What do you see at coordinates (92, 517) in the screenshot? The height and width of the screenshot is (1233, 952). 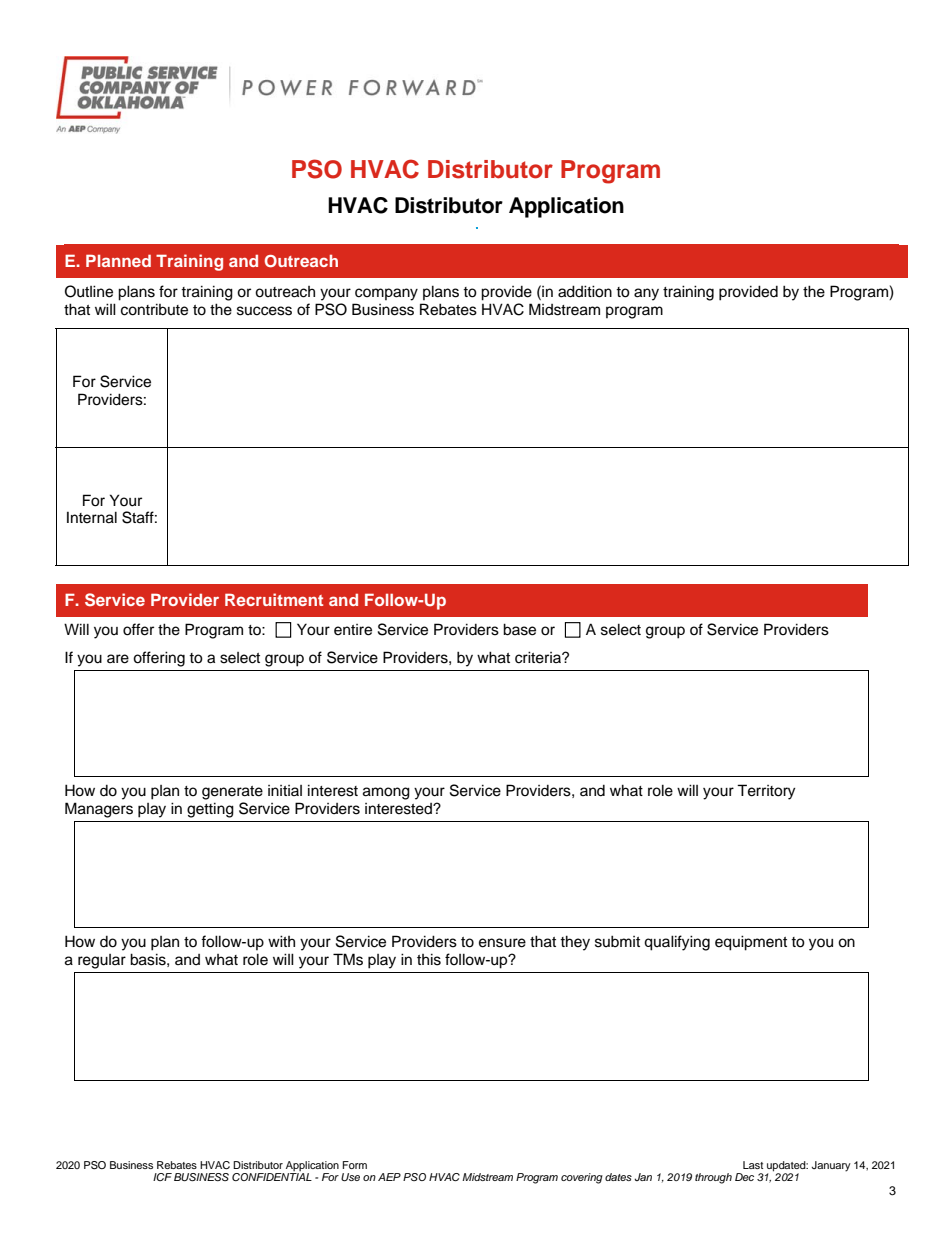 I see `Internal` at bounding box center [92, 517].
